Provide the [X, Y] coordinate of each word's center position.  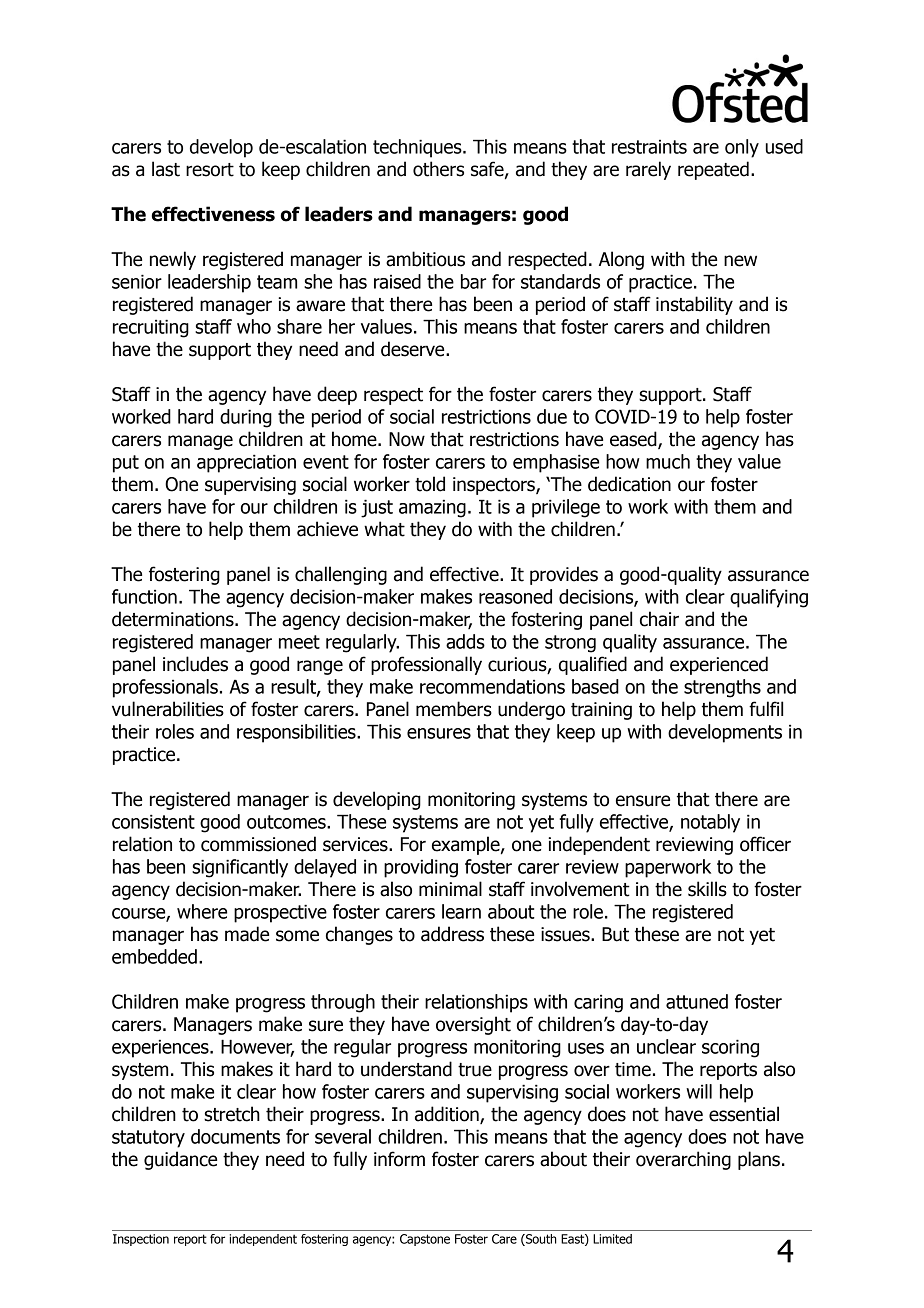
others [438, 169]
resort [210, 170]
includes [195, 664]
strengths [722, 688]
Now [407, 439]
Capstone [425, 1240]
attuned [697, 1001]
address [452, 934]
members [454, 709]
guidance [180, 1160]
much [668, 461]
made [247, 934]
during [246, 418]
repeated [713, 170]
